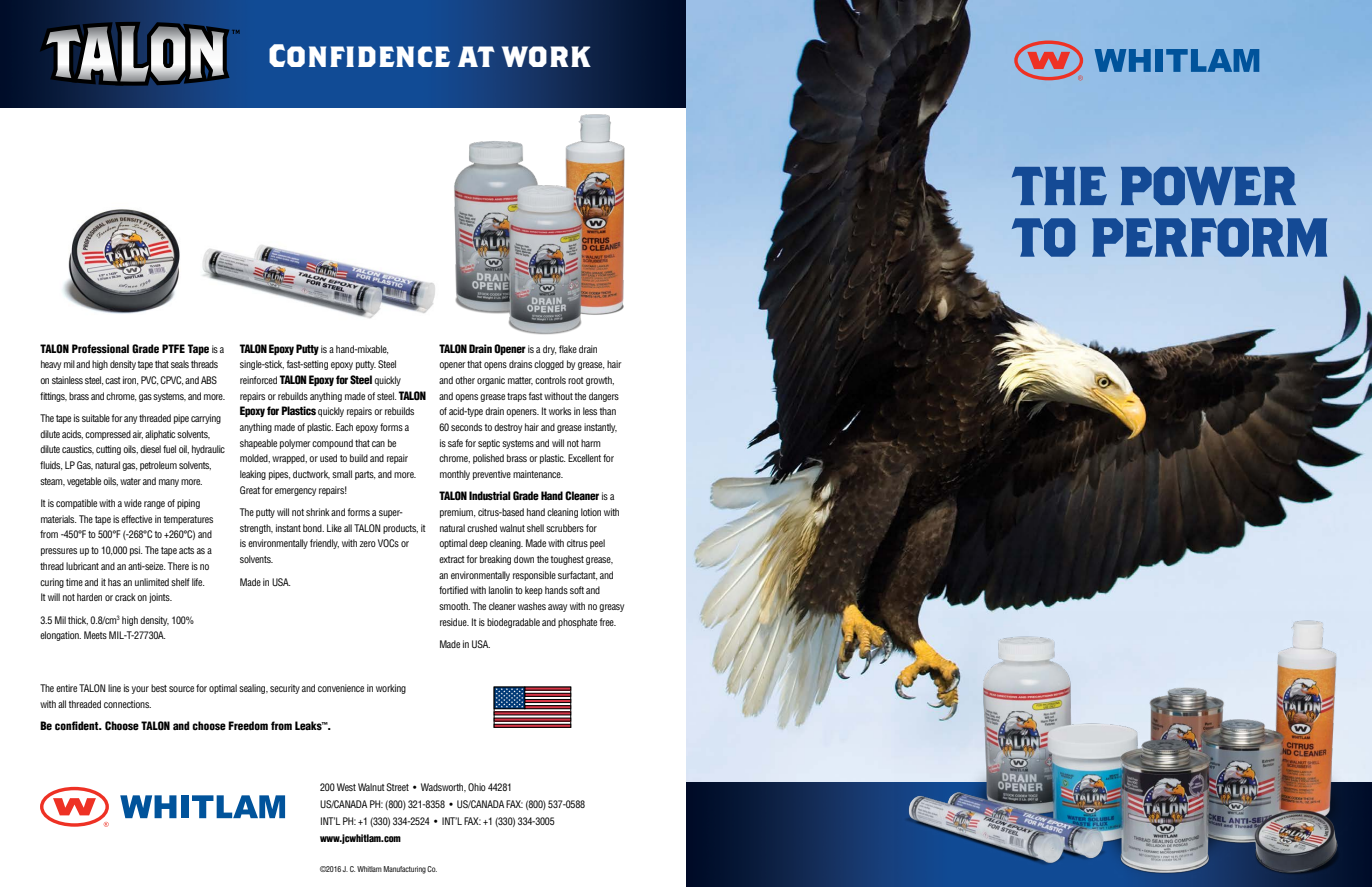  I want to click on lotion, so click(591, 512).
